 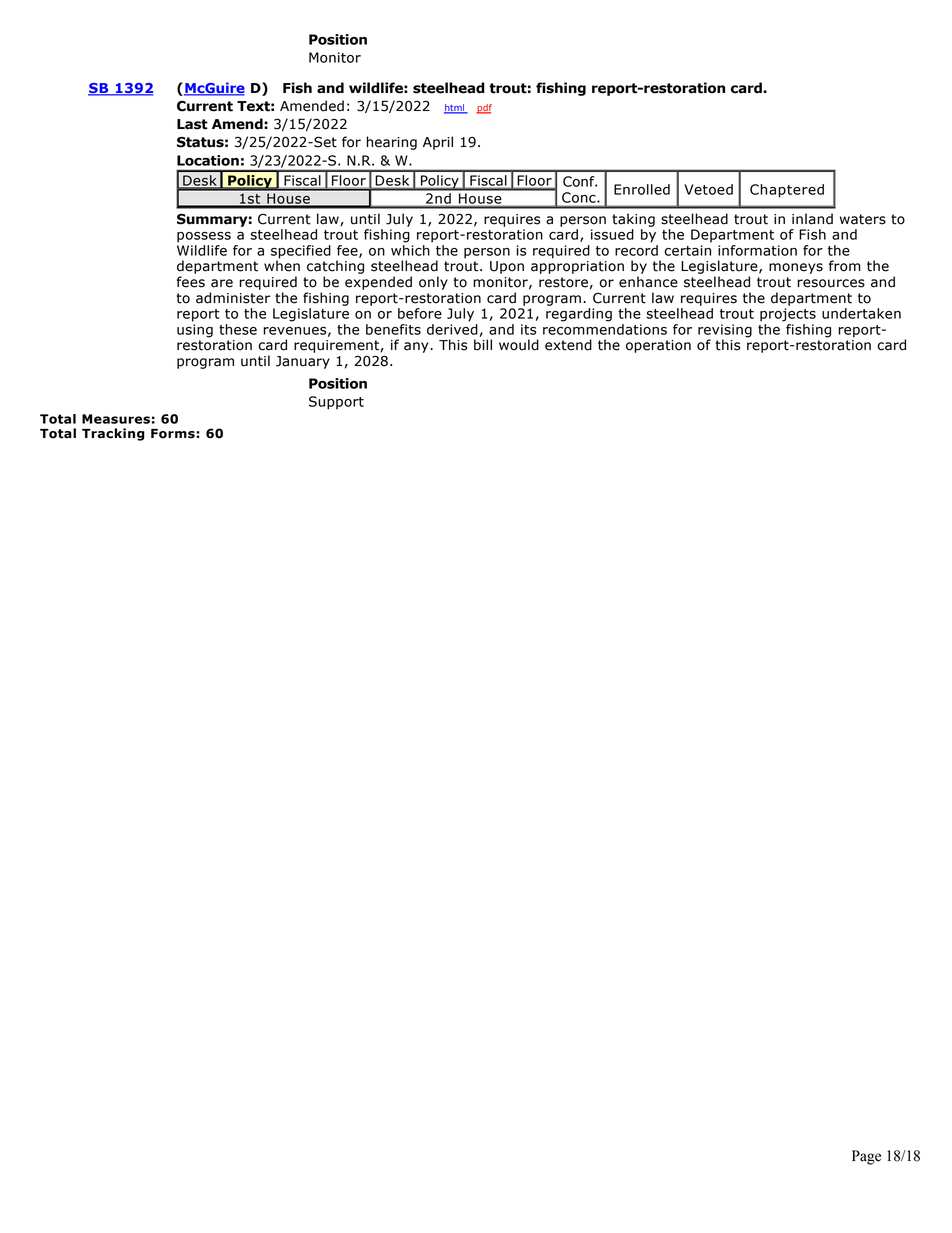 What do you see at coordinates (192, 124) in the image?
I see `Last` at bounding box center [192, 124].
